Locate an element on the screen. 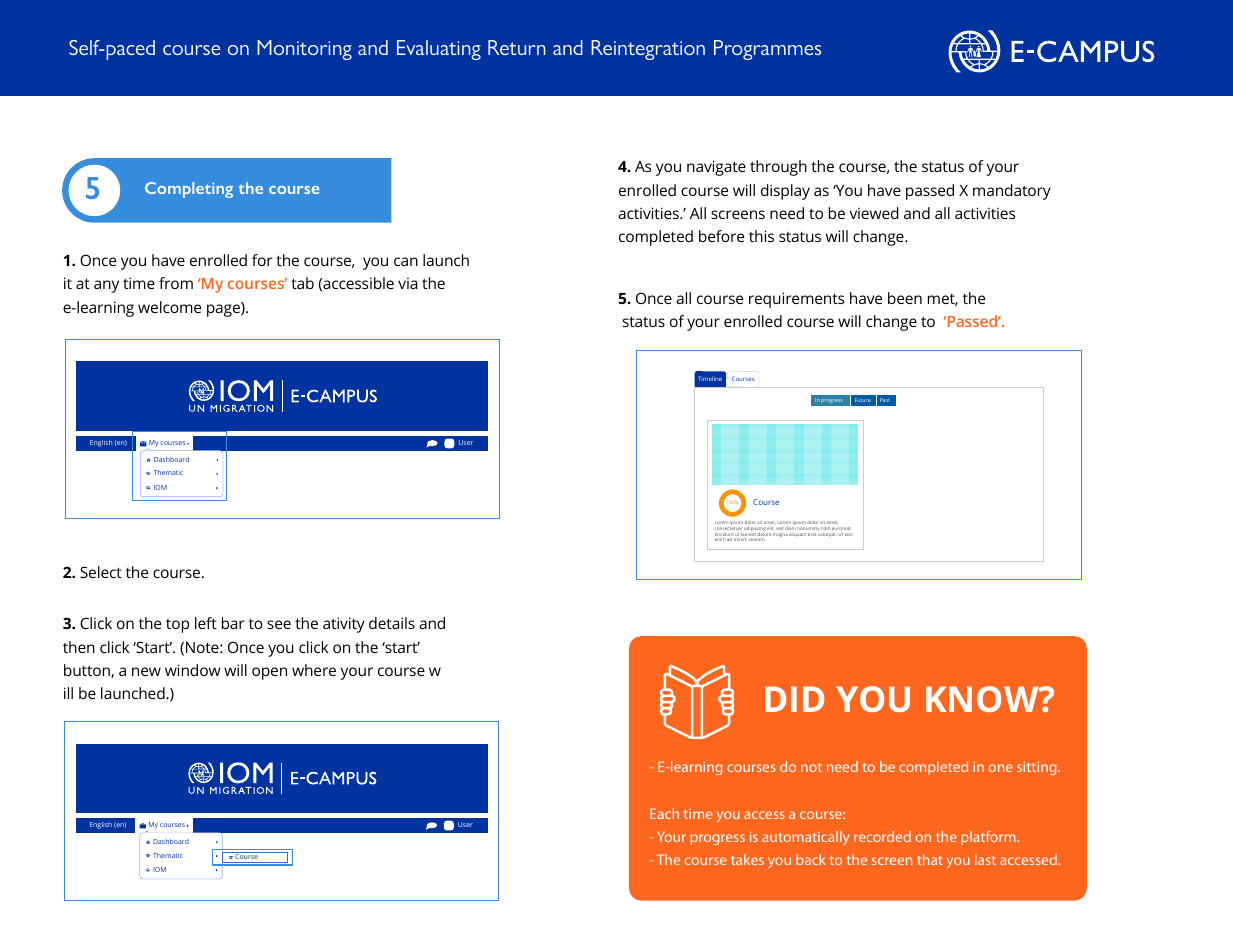 This screenshot has height=952, width=1233. Programmes is located at coordinates (767, 50).
